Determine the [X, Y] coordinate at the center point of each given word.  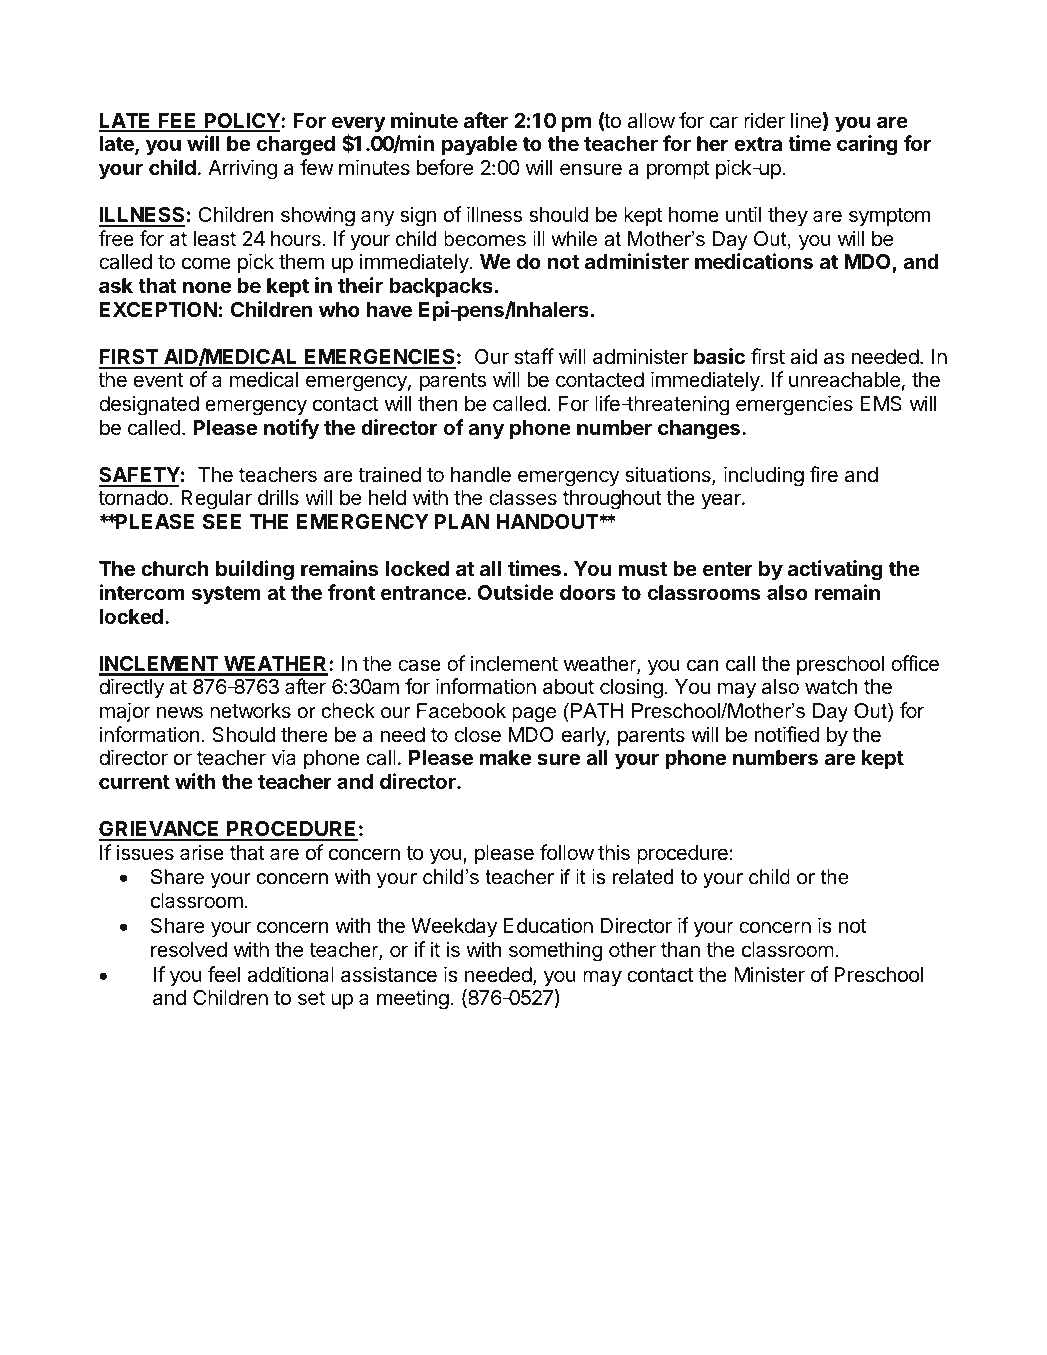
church [175, 568]
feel [224, 974]
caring [867, 145]
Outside [516, 592]
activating [835, 570]
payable [479, 146]
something [556, 951]
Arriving [242, 169]
